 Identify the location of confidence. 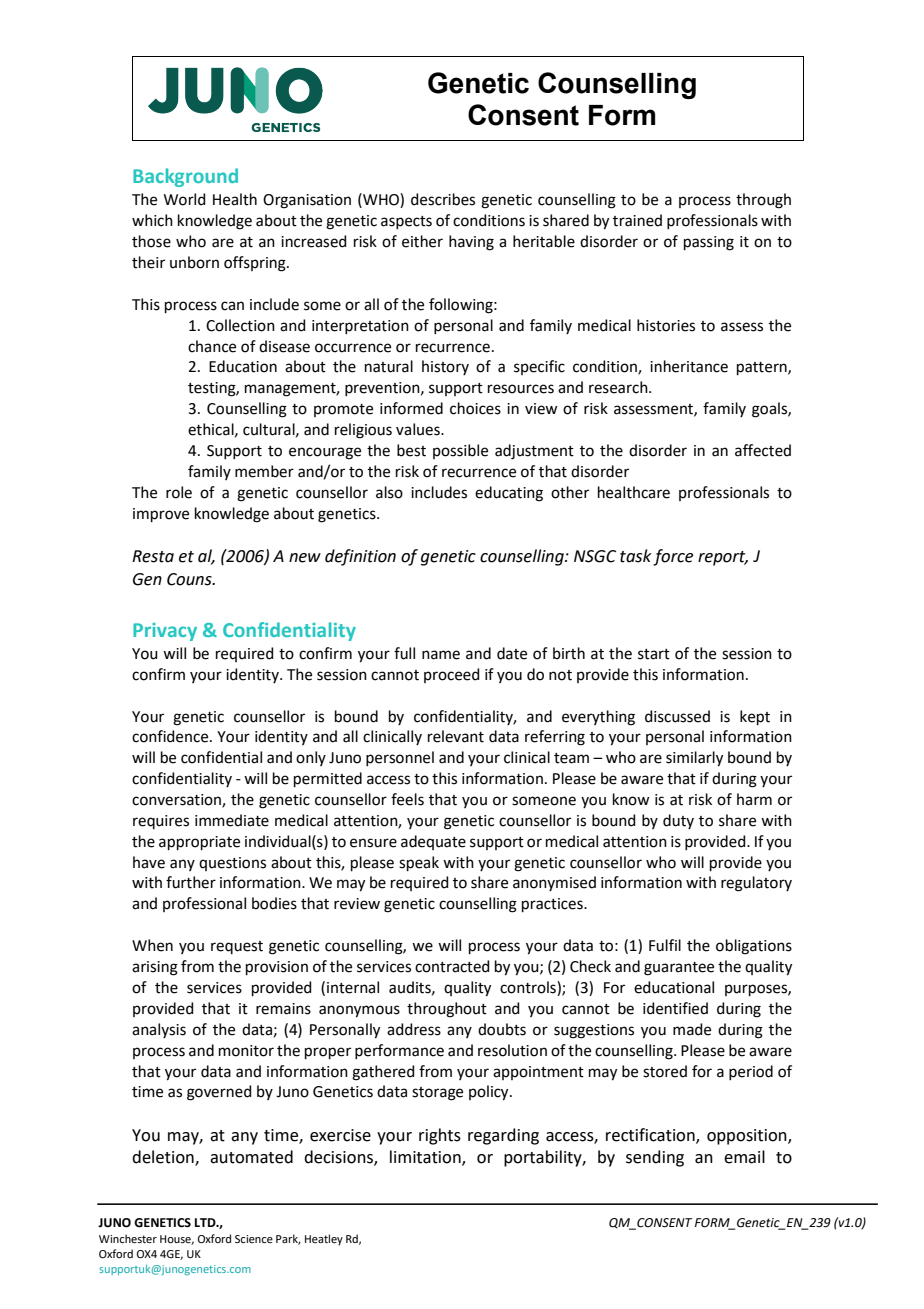
(171, 736).
